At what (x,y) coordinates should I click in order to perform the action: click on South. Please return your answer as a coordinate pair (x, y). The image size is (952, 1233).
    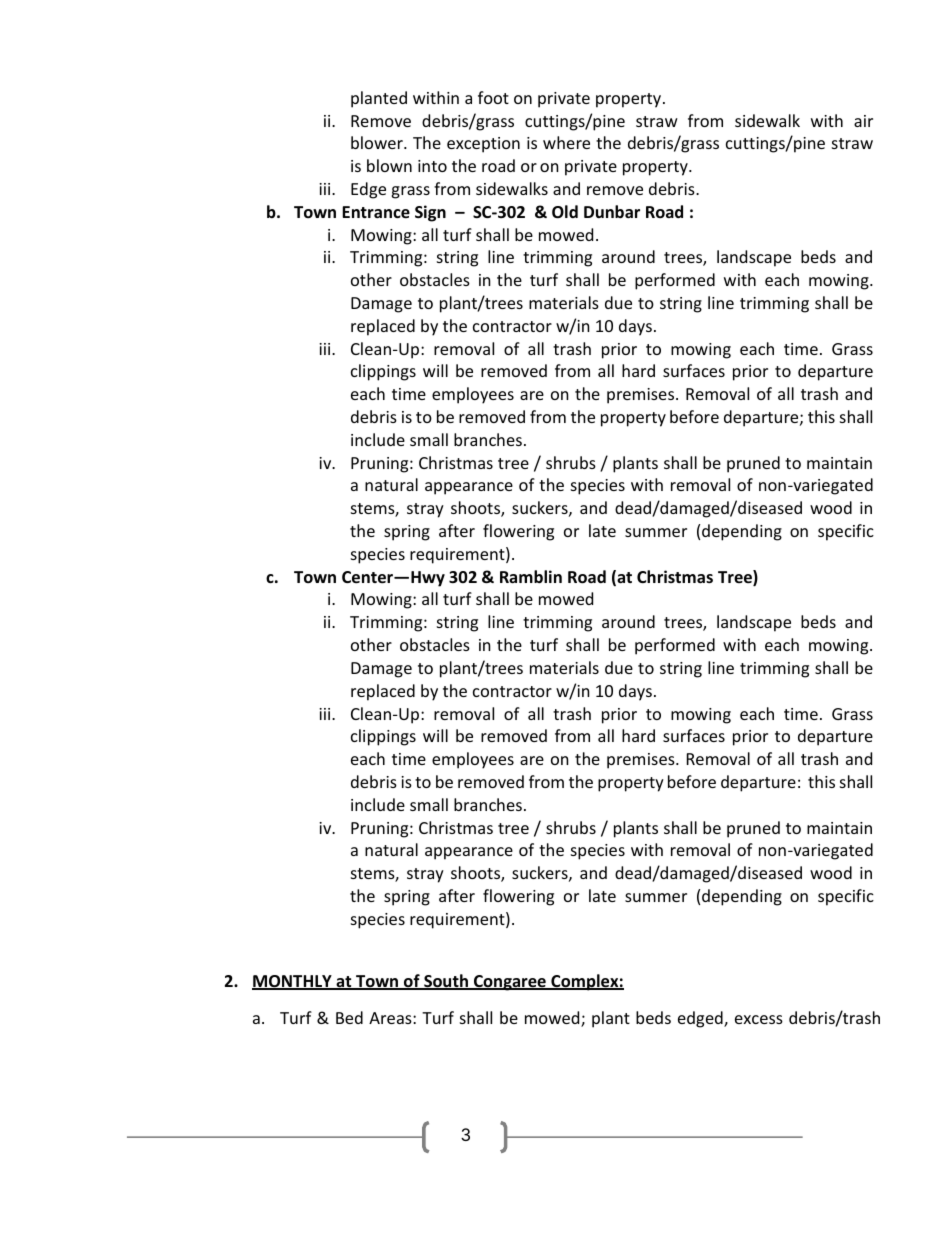
    Looking at the image, I should click on (446, 982).
